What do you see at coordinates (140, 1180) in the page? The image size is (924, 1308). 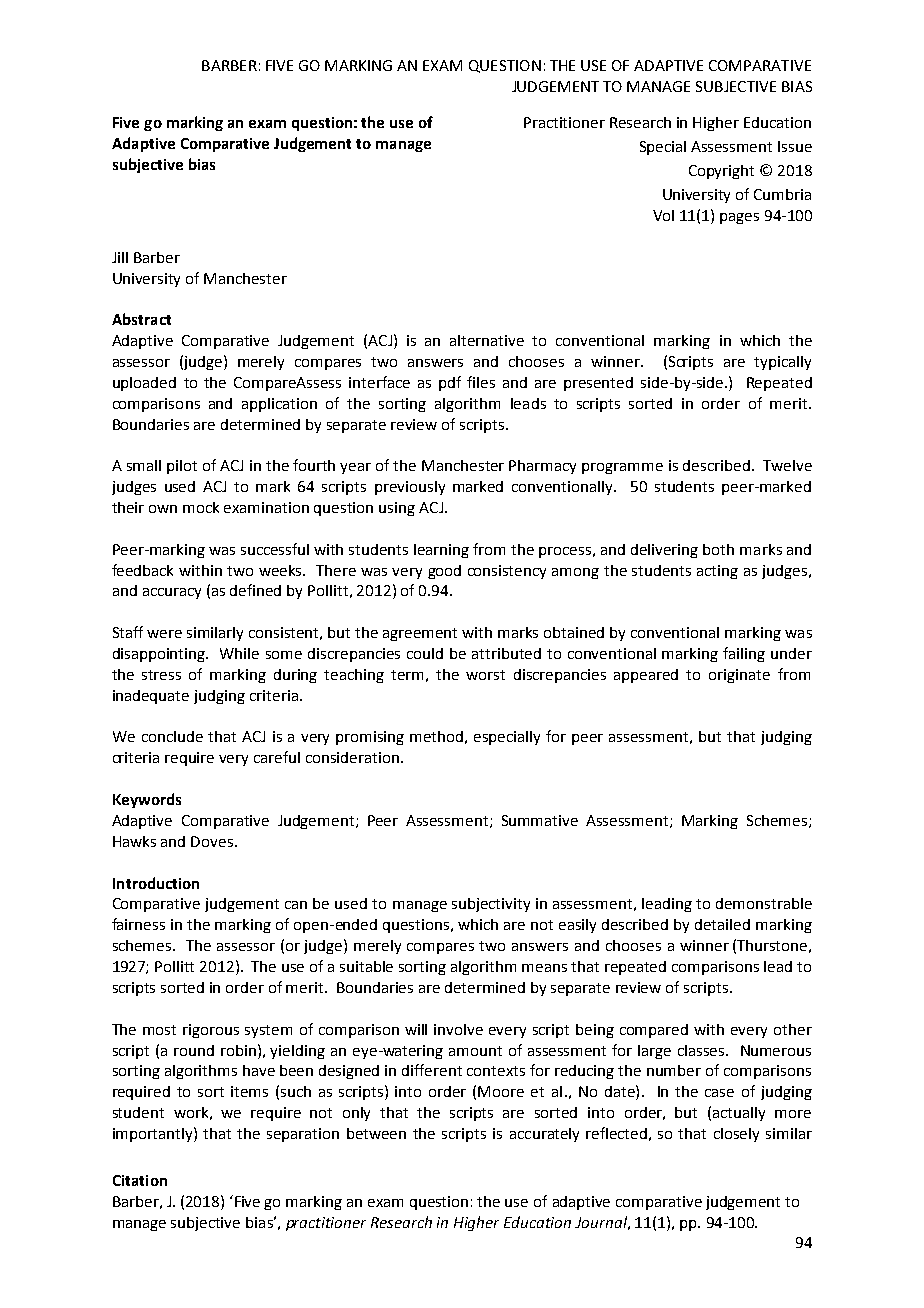 I see `Citation` at bounding box center [140, 1180].
